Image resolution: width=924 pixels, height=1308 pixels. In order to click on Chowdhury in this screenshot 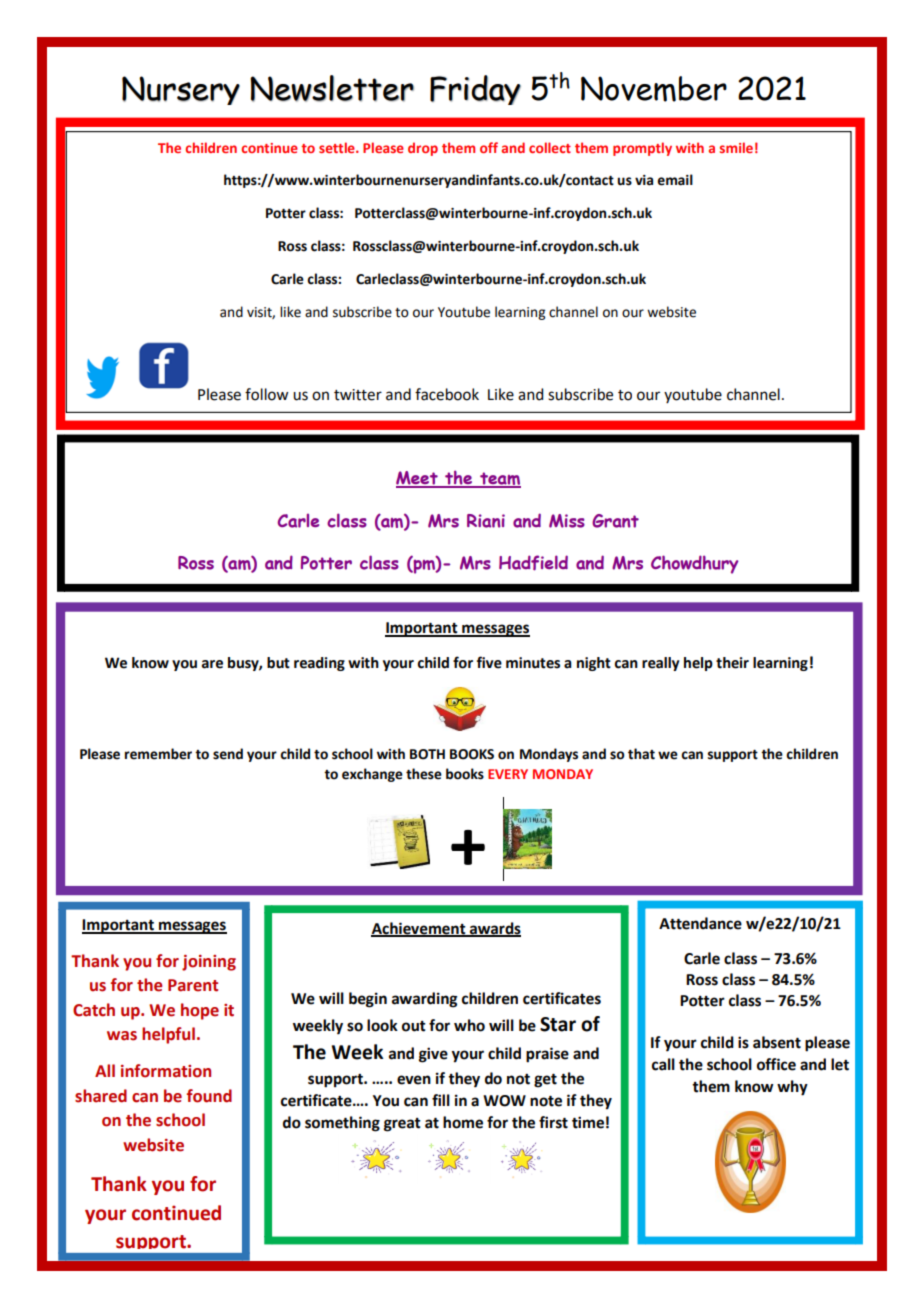, I will do `click(695, 564)`.
